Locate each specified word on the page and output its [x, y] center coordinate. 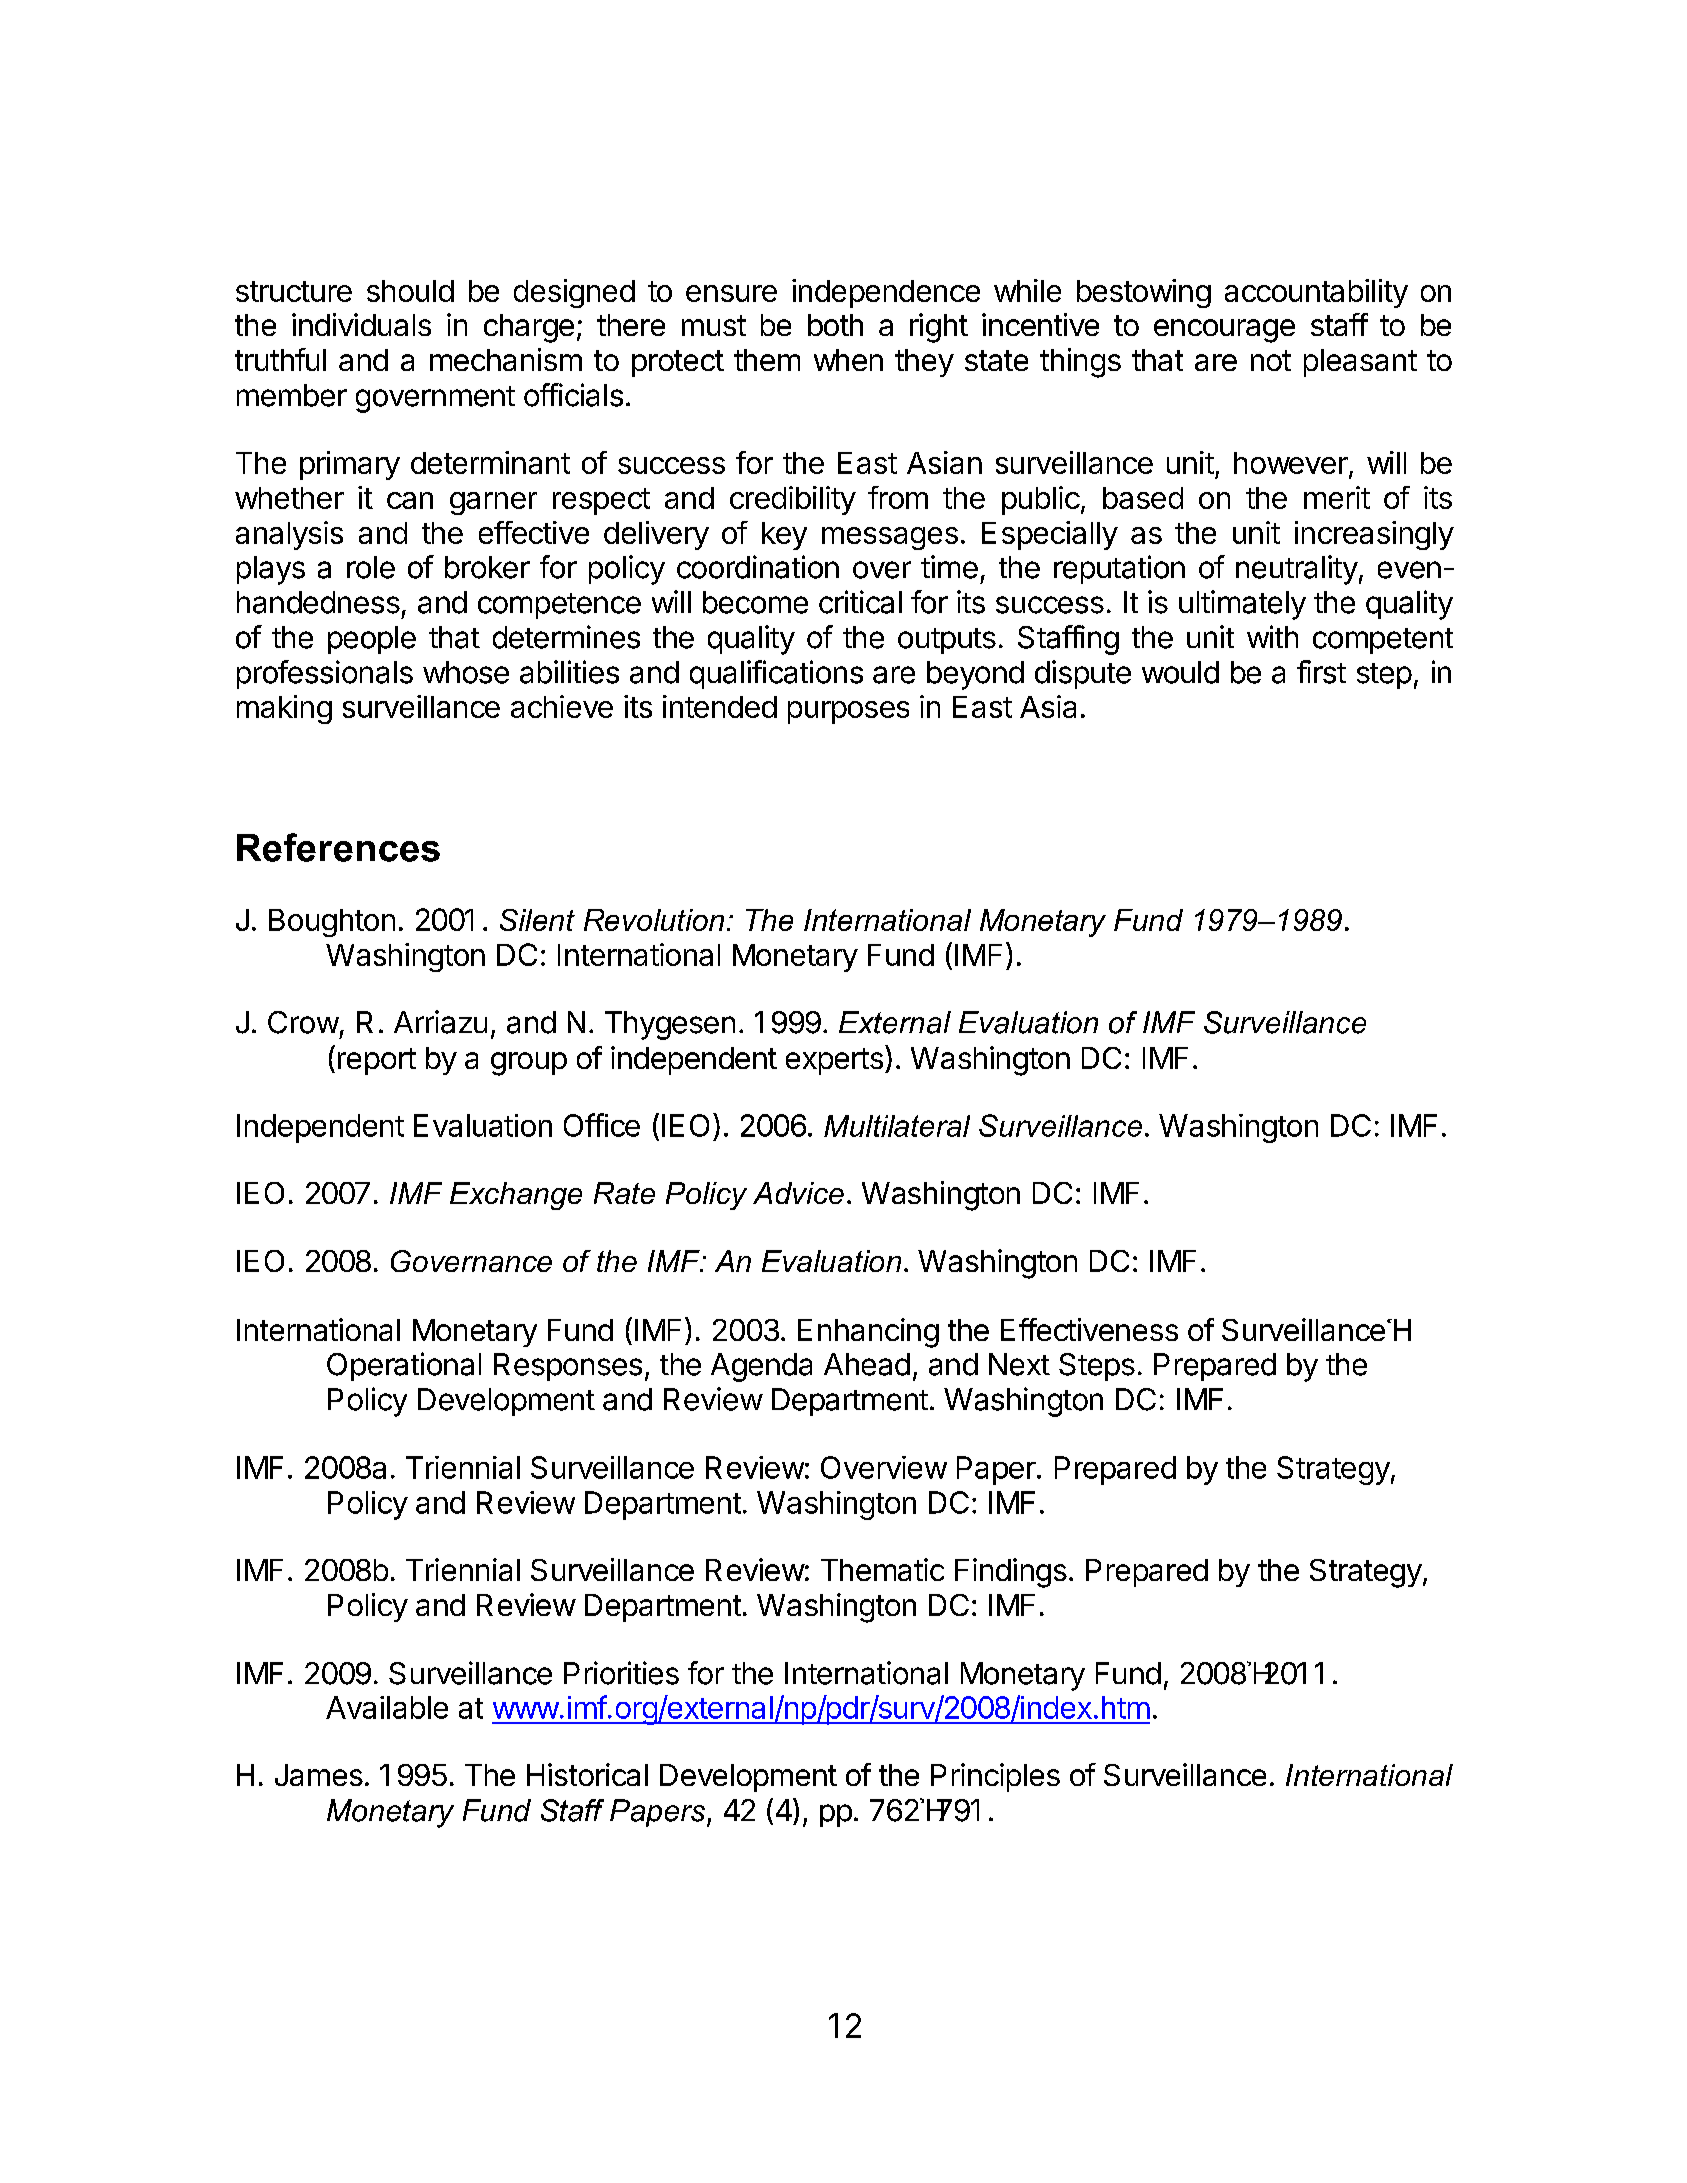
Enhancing [868, 1333]
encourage [1224, 331]
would [1180, 672]
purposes [848, 712]
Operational [404, 1366]
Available [387, 1707]
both [835, 325]
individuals [361, 324]
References [338, 847]
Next [1019, 1364]
